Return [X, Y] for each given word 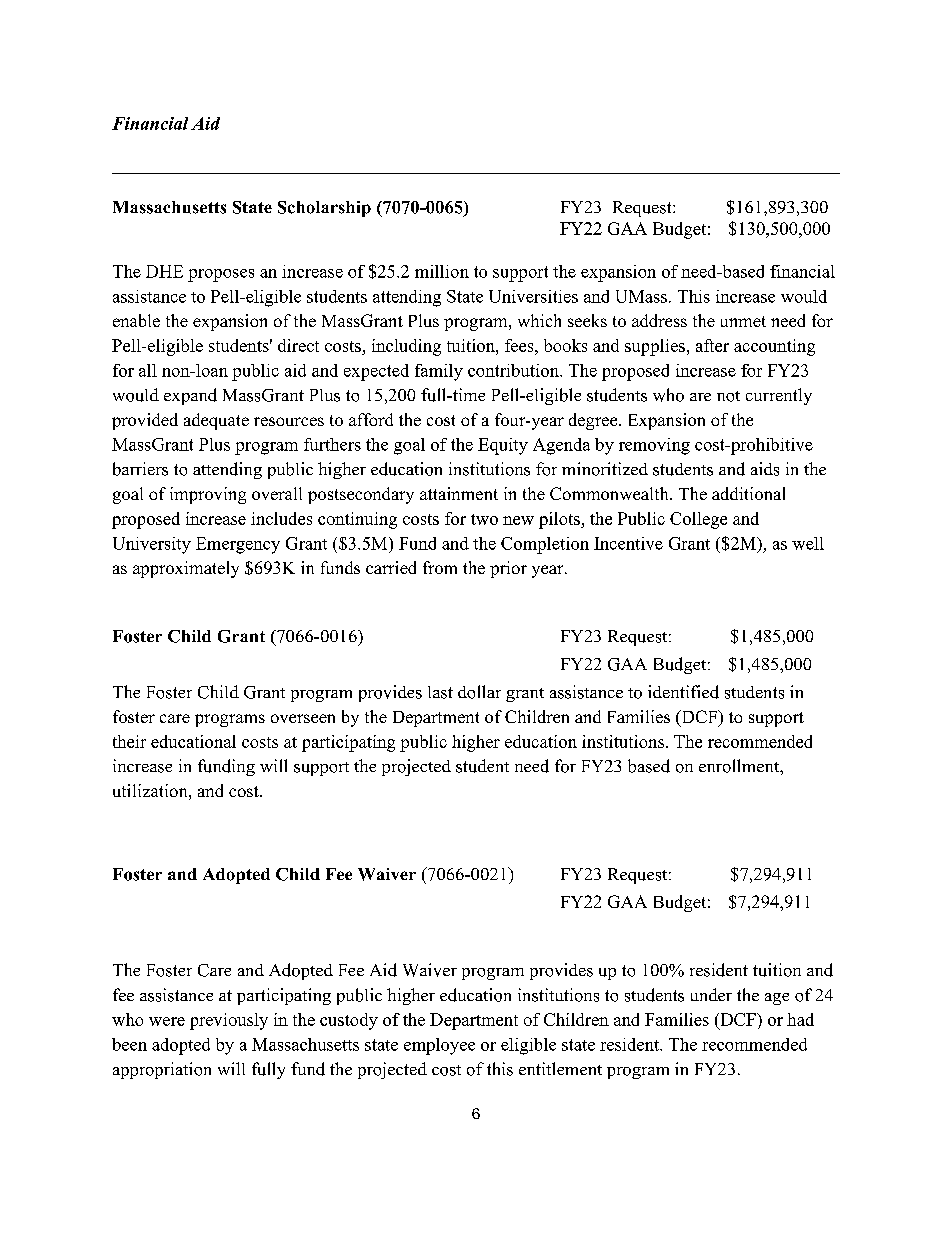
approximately [186, 569]
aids [765, 469]
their [129, 741]
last [440, 692]
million [442, 271]
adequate [216, 421]
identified [683, 692]
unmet [743, 321]
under [711, 994]
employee [439, 1046]
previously [229, 1021]
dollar [479, 692]
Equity [503, 446]
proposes [221, 275]
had [800, 1019]
